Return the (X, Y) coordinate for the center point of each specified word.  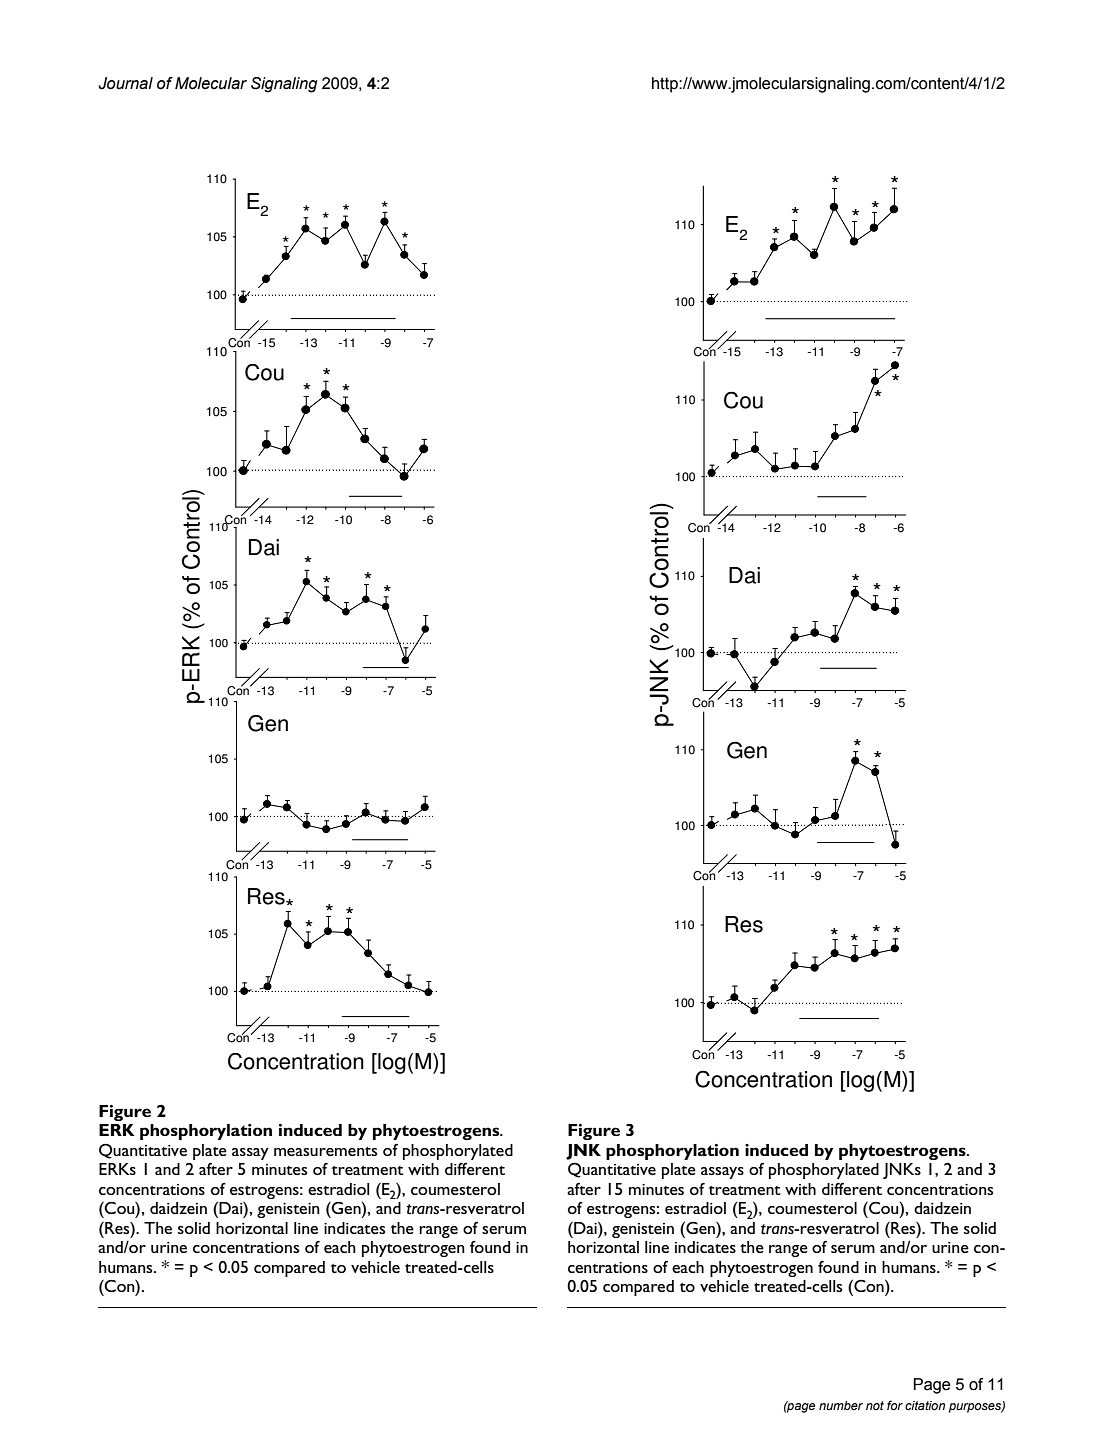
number (841, 1405)
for (895, 1405)
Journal (125, 83)
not (875, 1405)
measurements (325, 1151)
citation (925, 1405)
